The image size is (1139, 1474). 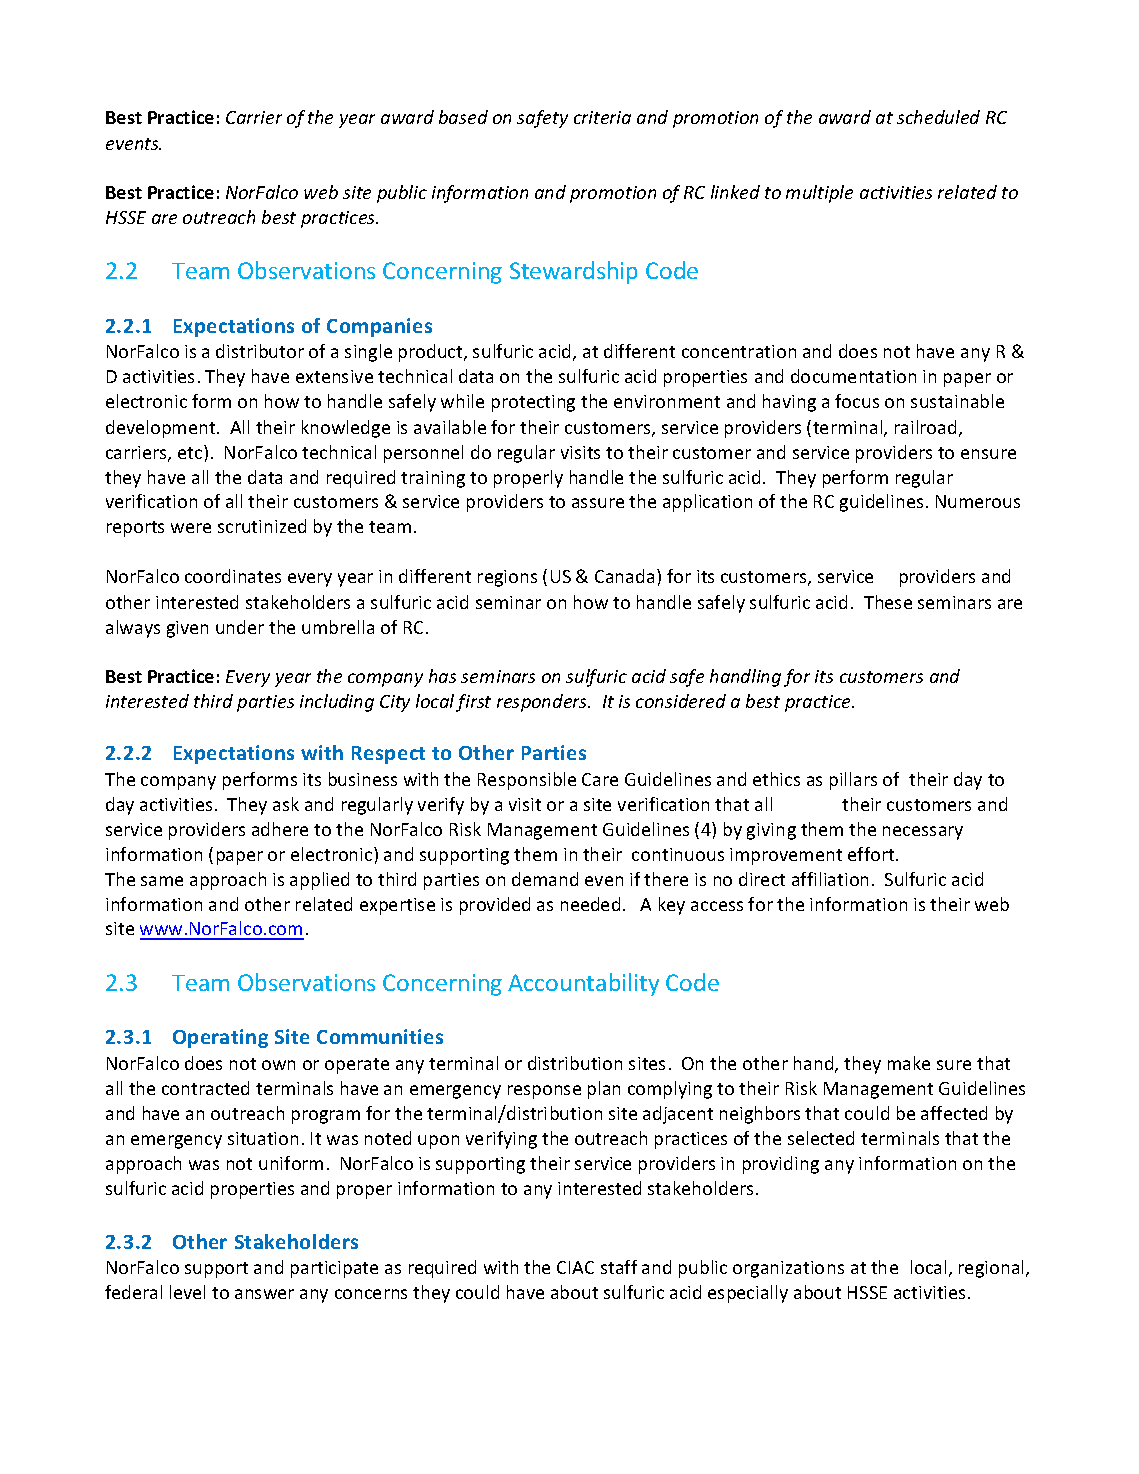 What do you see at coordinates (602, 117) in the image?
I see `criteria` at bounding box center [602, 117].
